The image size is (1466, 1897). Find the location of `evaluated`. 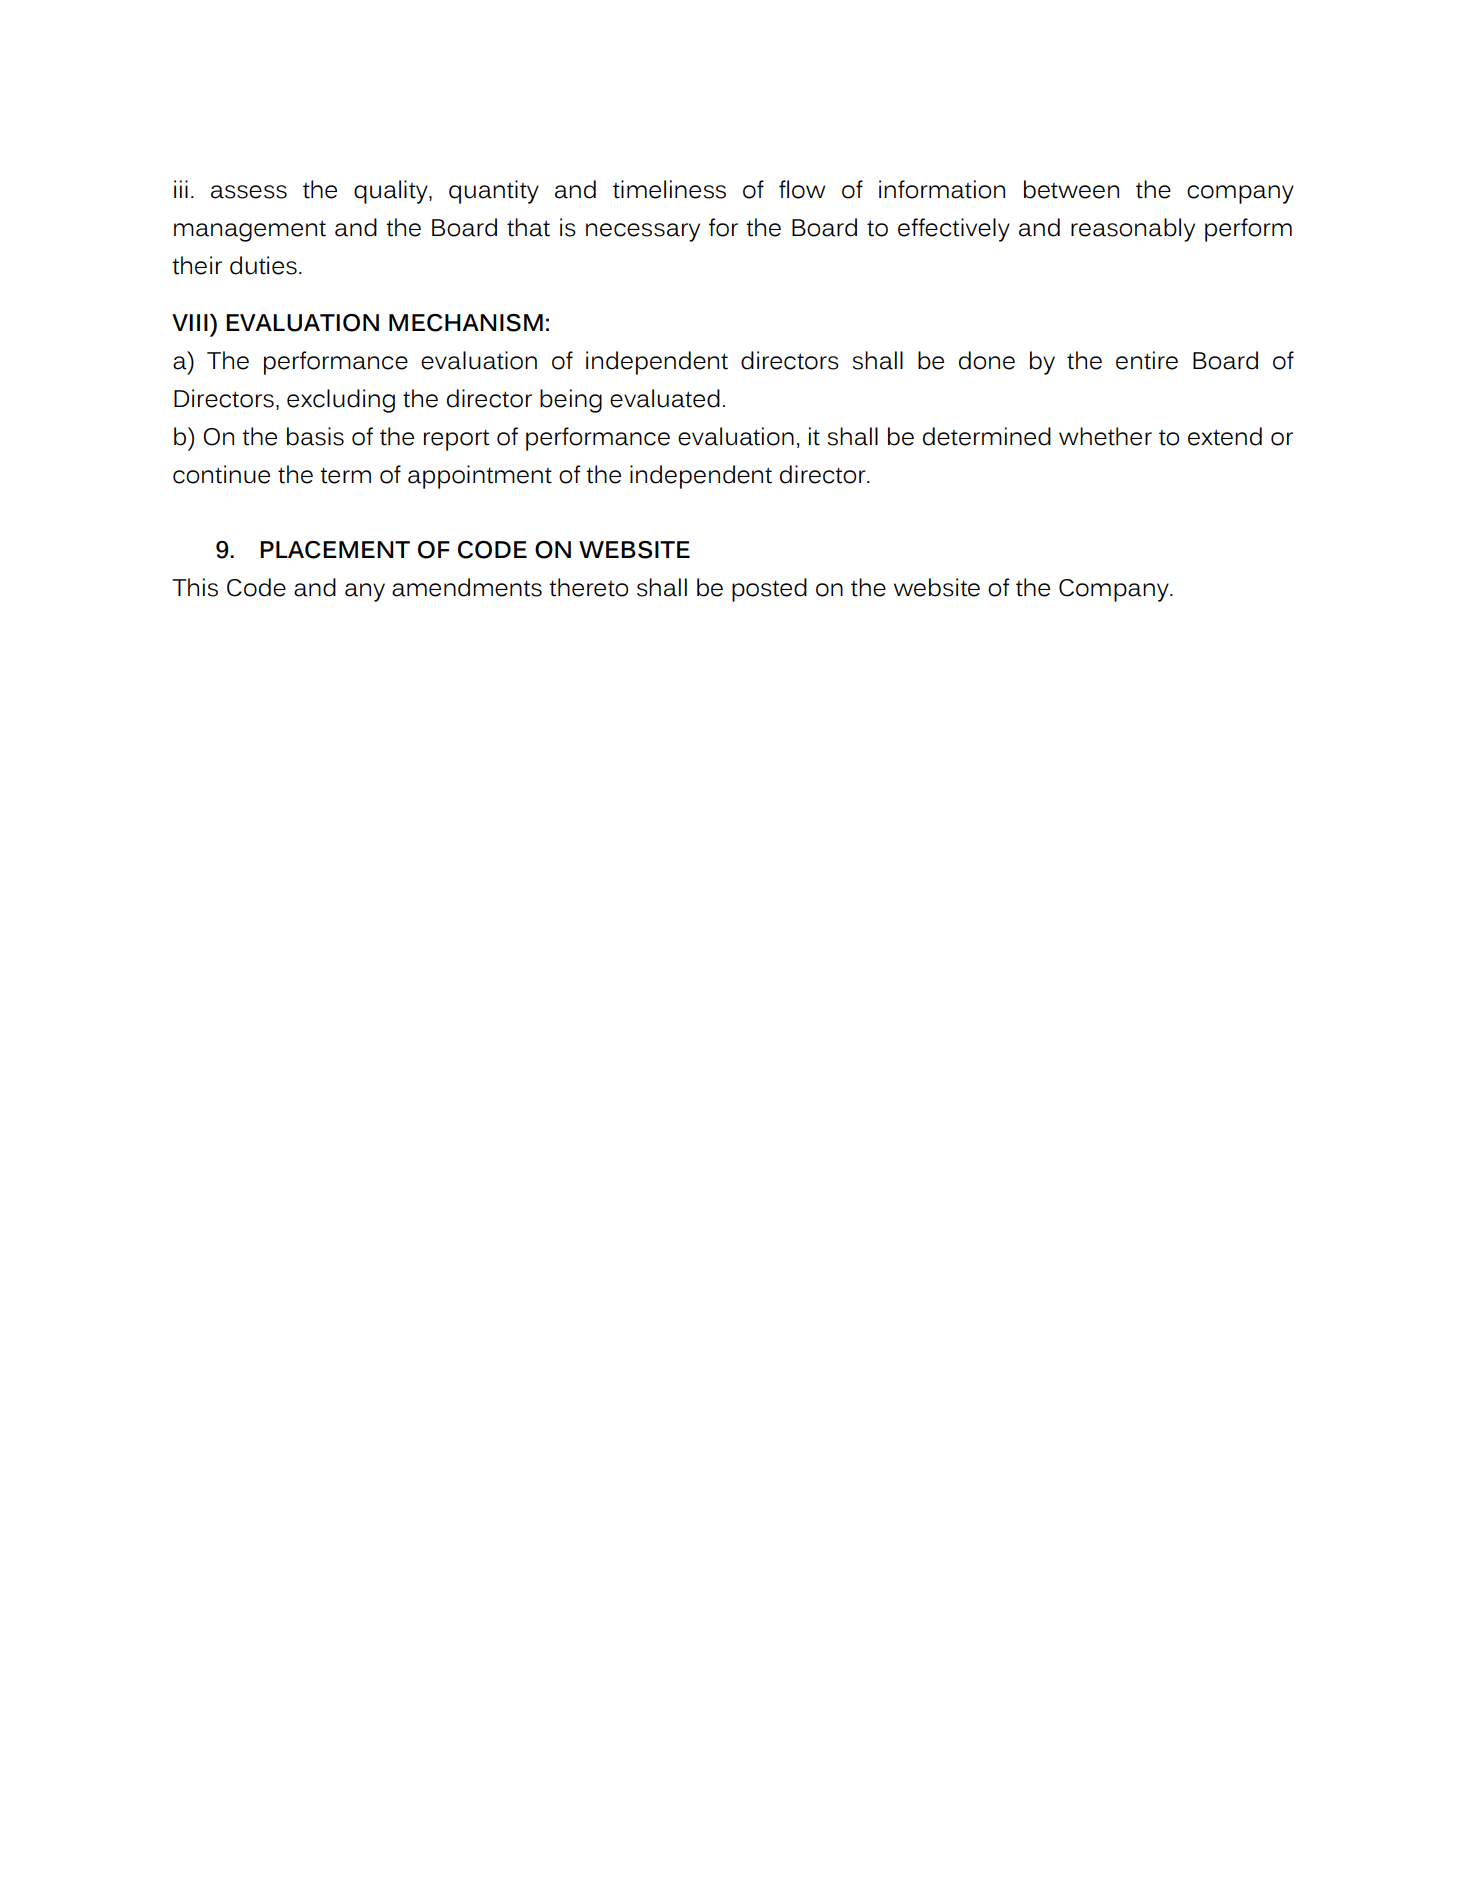

evaluated is located at coordinates (665, 398).
